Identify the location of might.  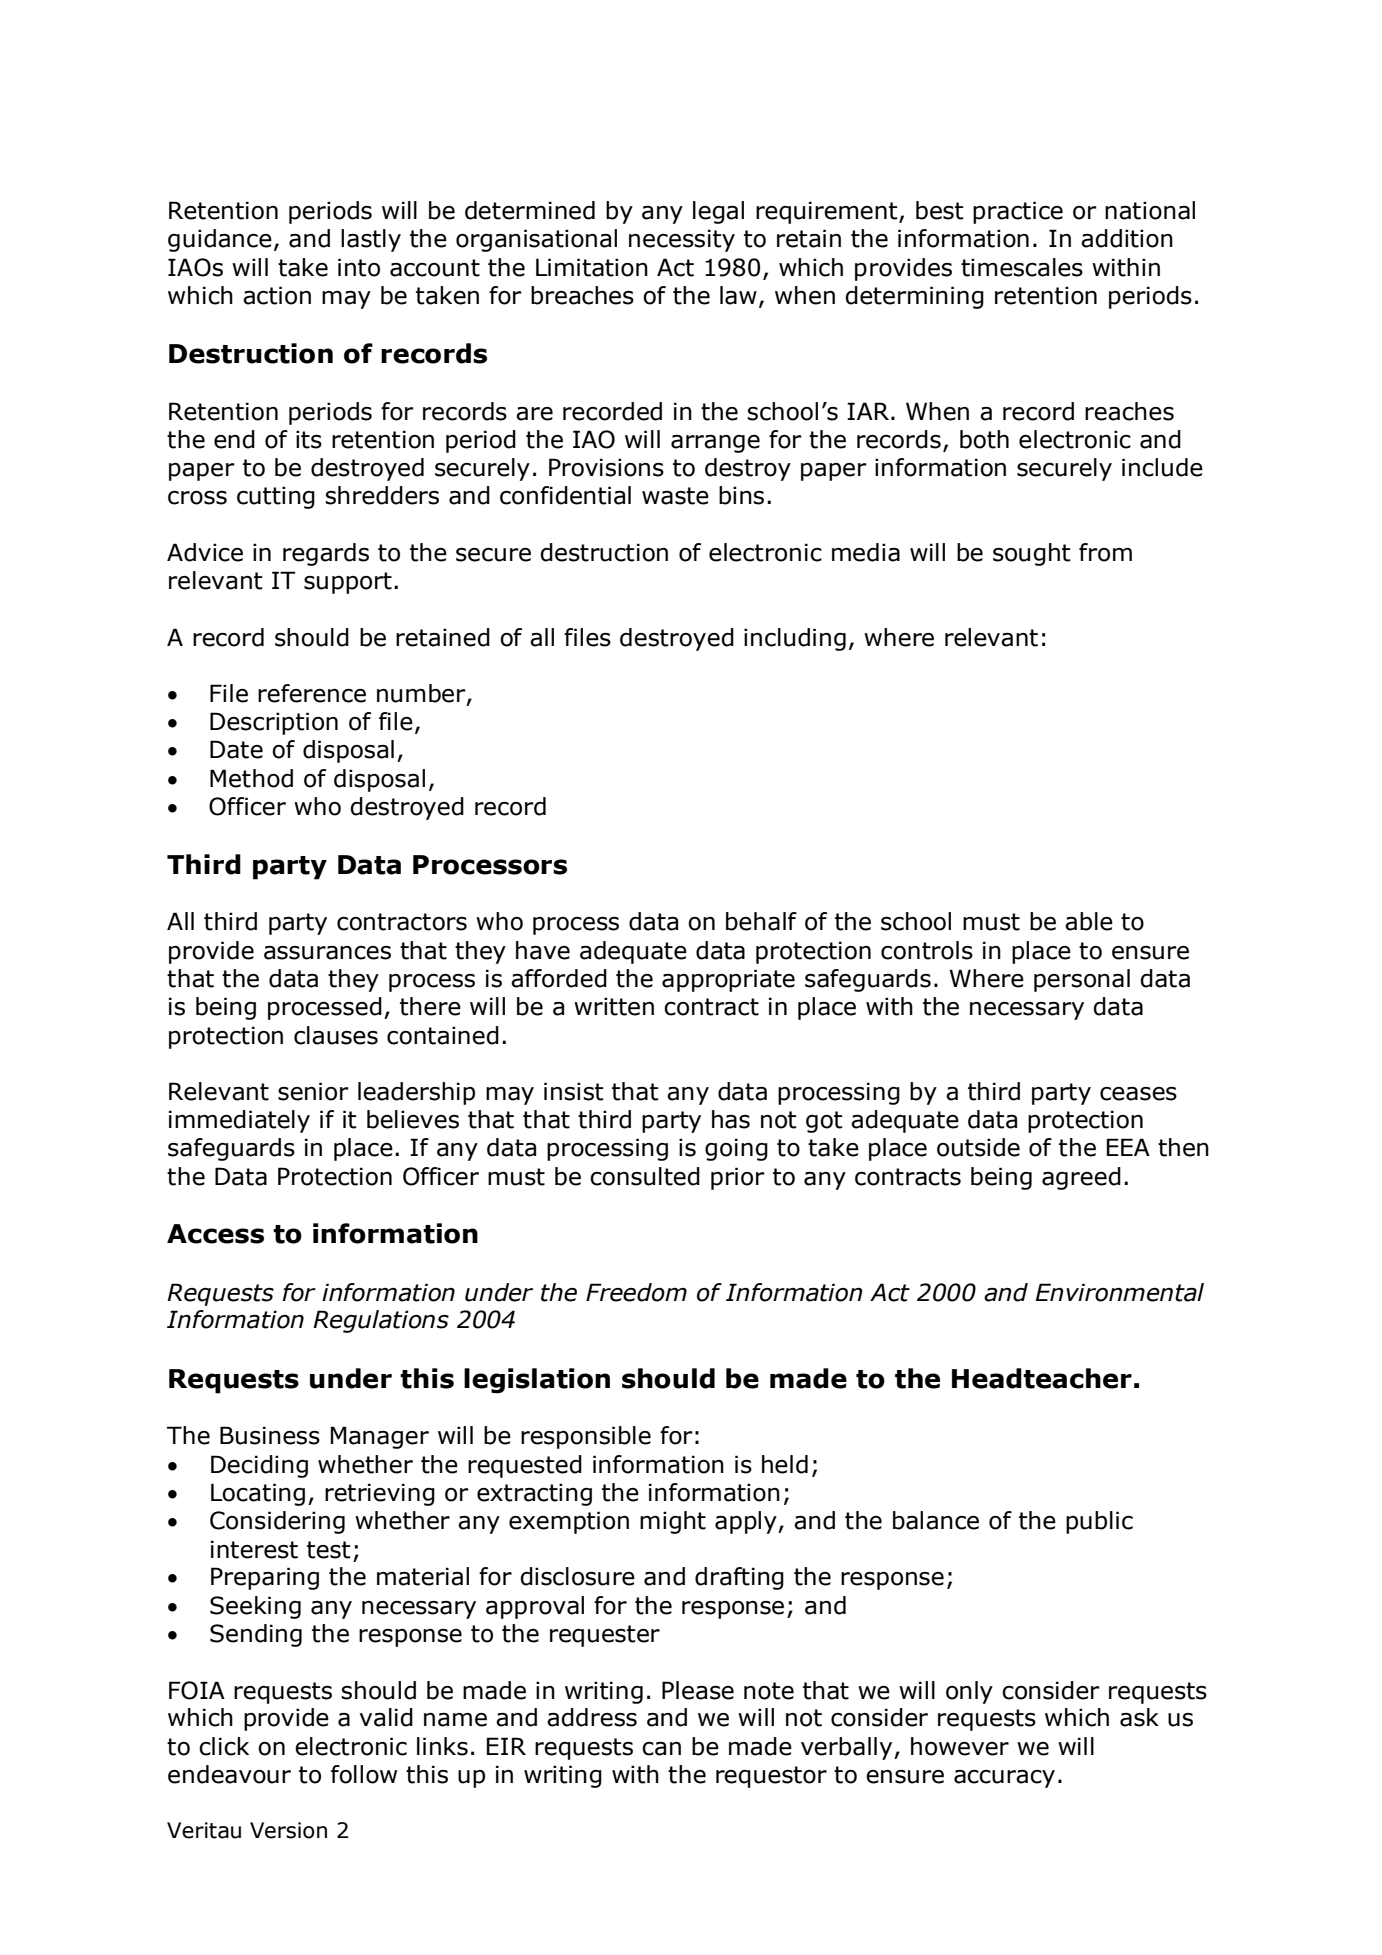
(673, 1522).
